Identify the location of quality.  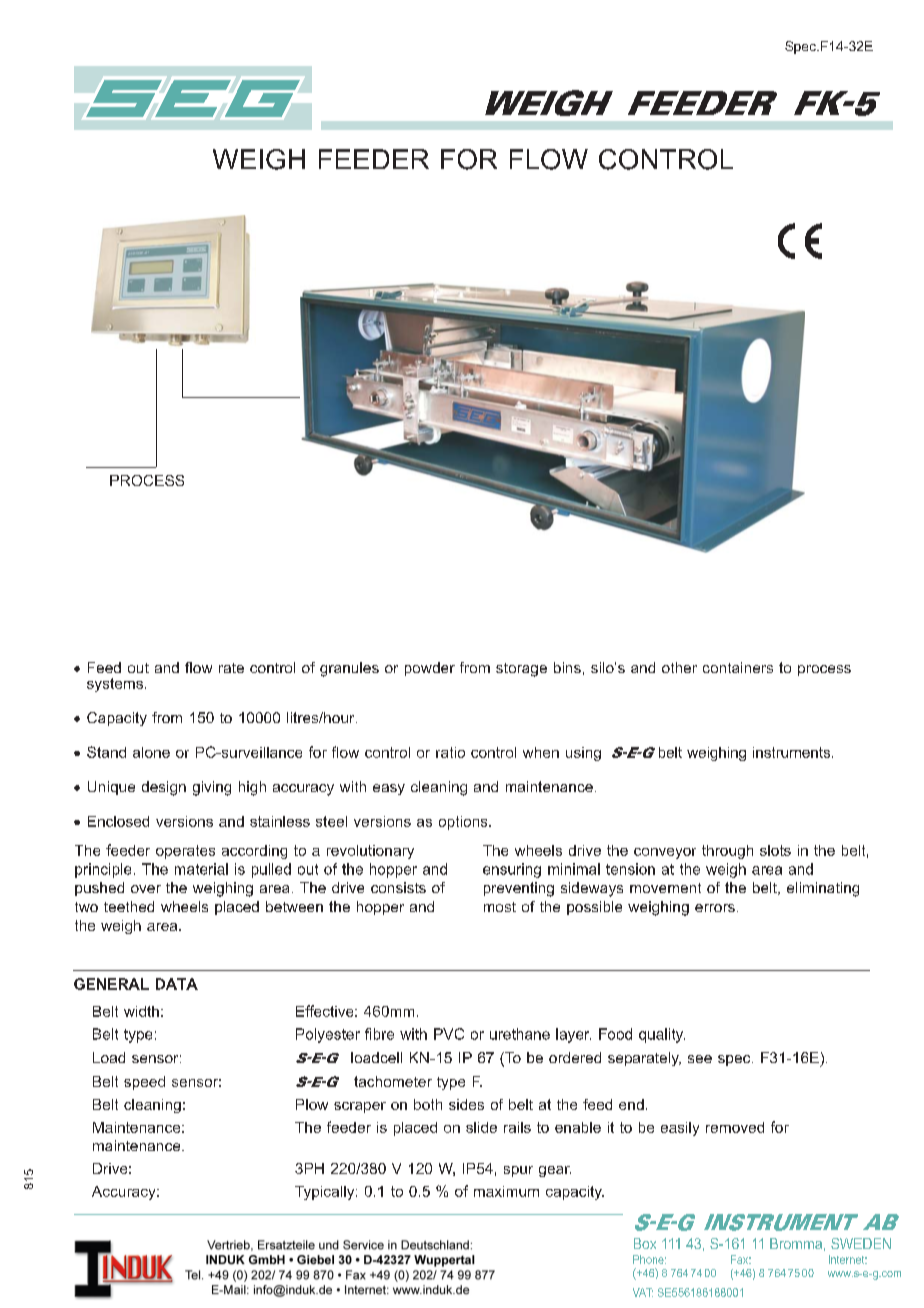
(662, 1035).
